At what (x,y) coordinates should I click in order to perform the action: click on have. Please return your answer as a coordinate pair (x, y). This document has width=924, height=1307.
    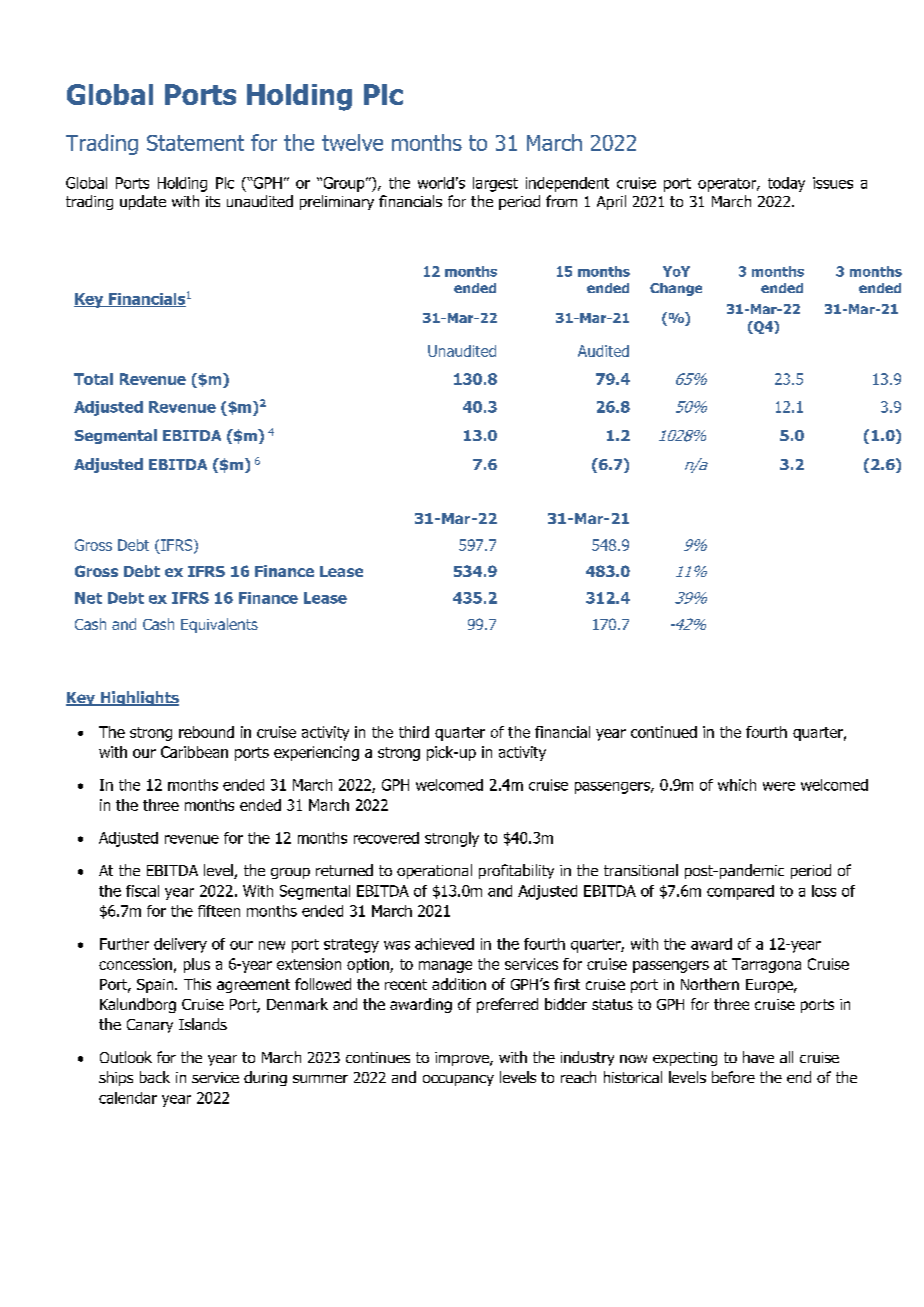
    Looking at the image, I should click on (758, 1057).
